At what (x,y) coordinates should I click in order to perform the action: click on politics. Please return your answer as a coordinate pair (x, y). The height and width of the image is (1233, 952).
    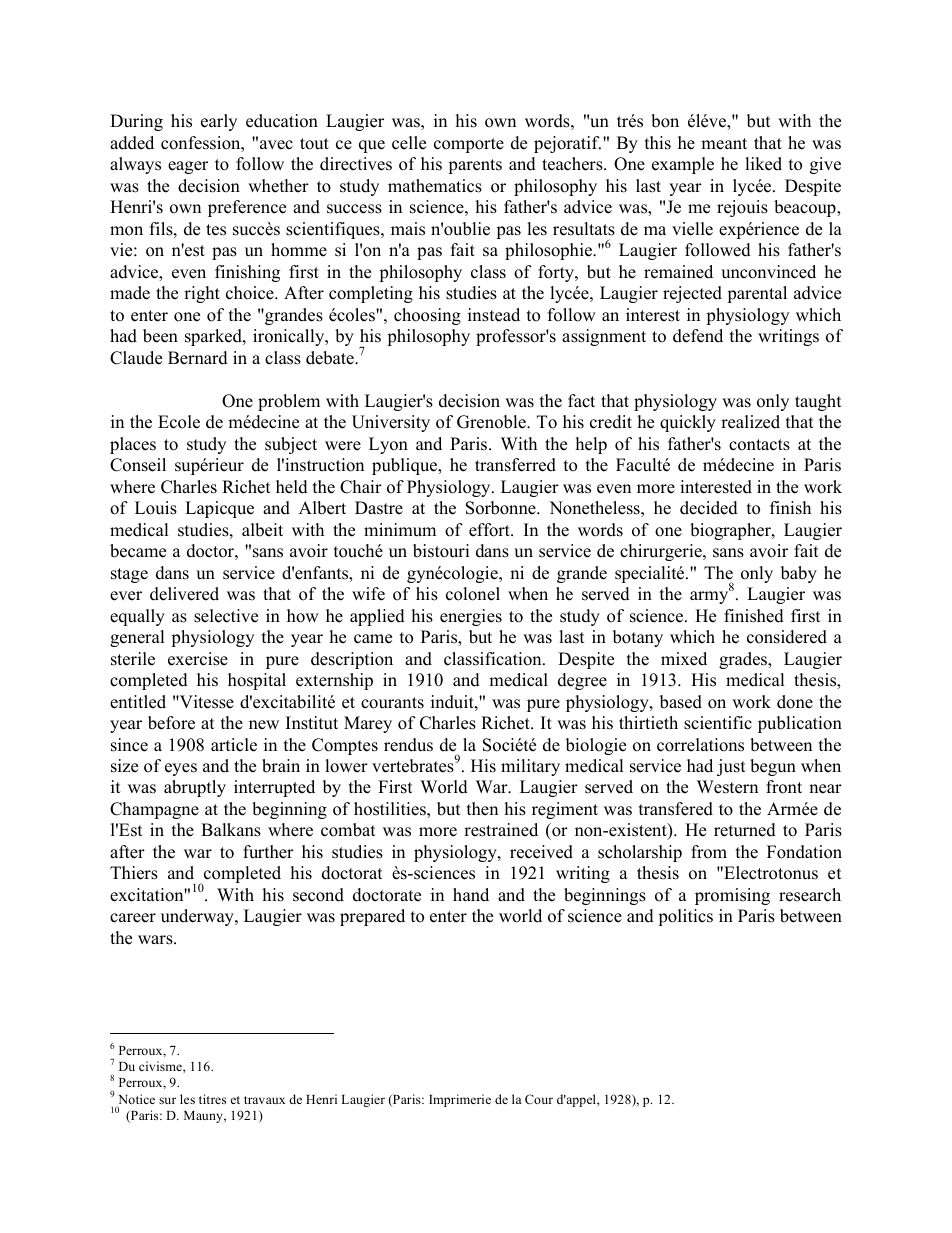
    Looking at the image, I should click on (685, 917).
